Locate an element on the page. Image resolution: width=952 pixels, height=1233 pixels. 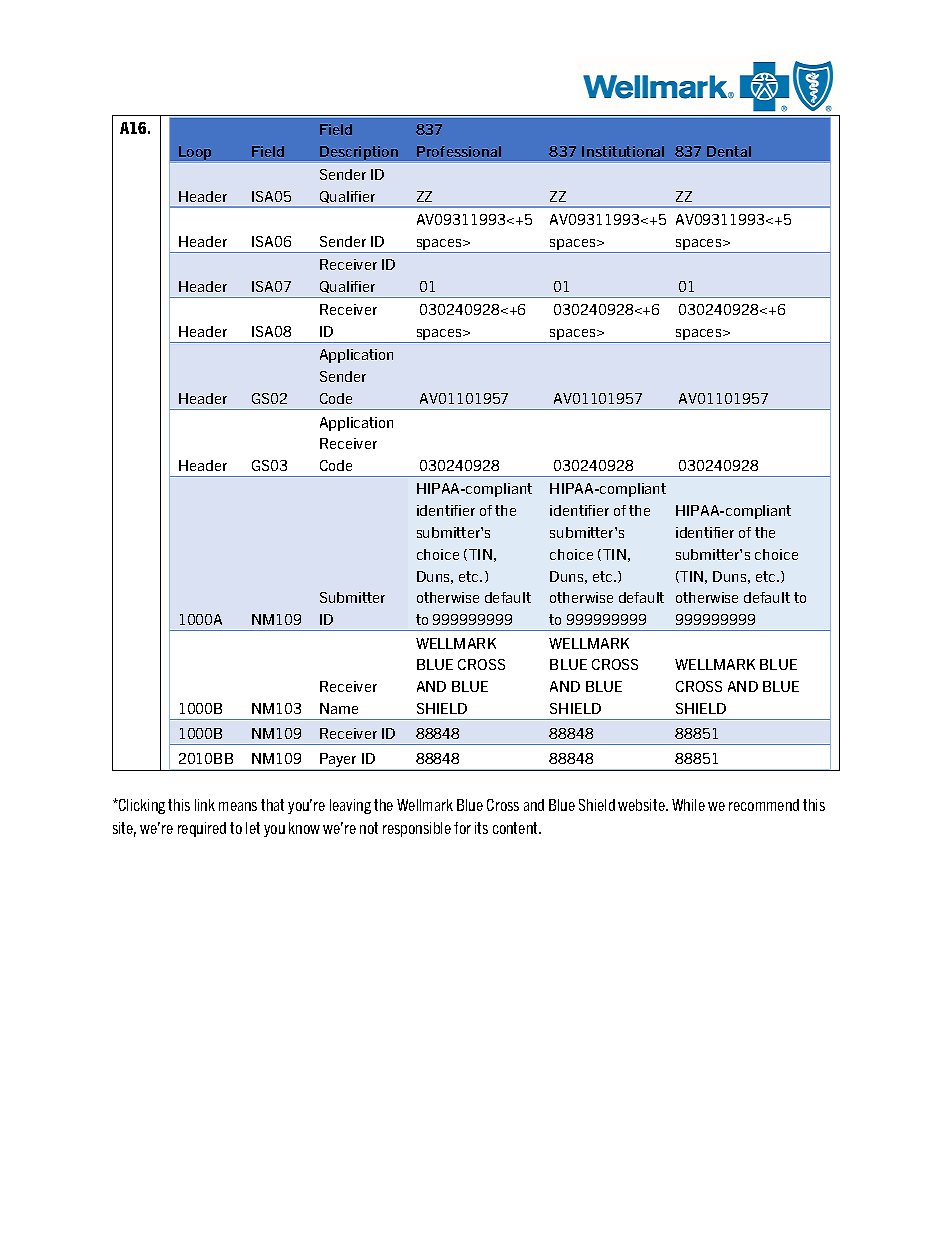
Dental is located at coordinates (729, 151).
